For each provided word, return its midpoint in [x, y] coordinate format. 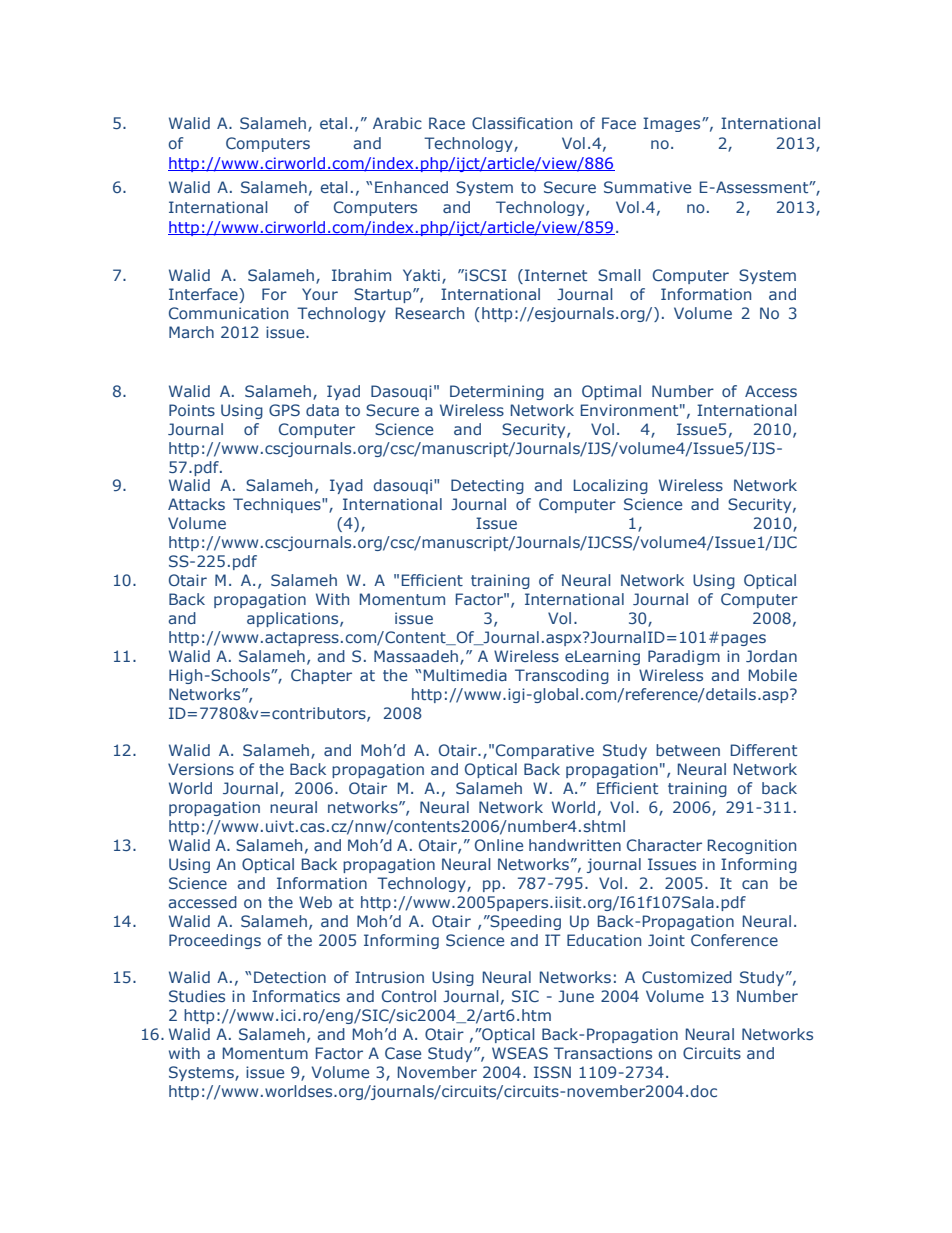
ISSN [552, 1072]
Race [447, 123]
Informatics [296, 996]
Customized [687, 977]
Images [673, 124]
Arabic [397, 123]
